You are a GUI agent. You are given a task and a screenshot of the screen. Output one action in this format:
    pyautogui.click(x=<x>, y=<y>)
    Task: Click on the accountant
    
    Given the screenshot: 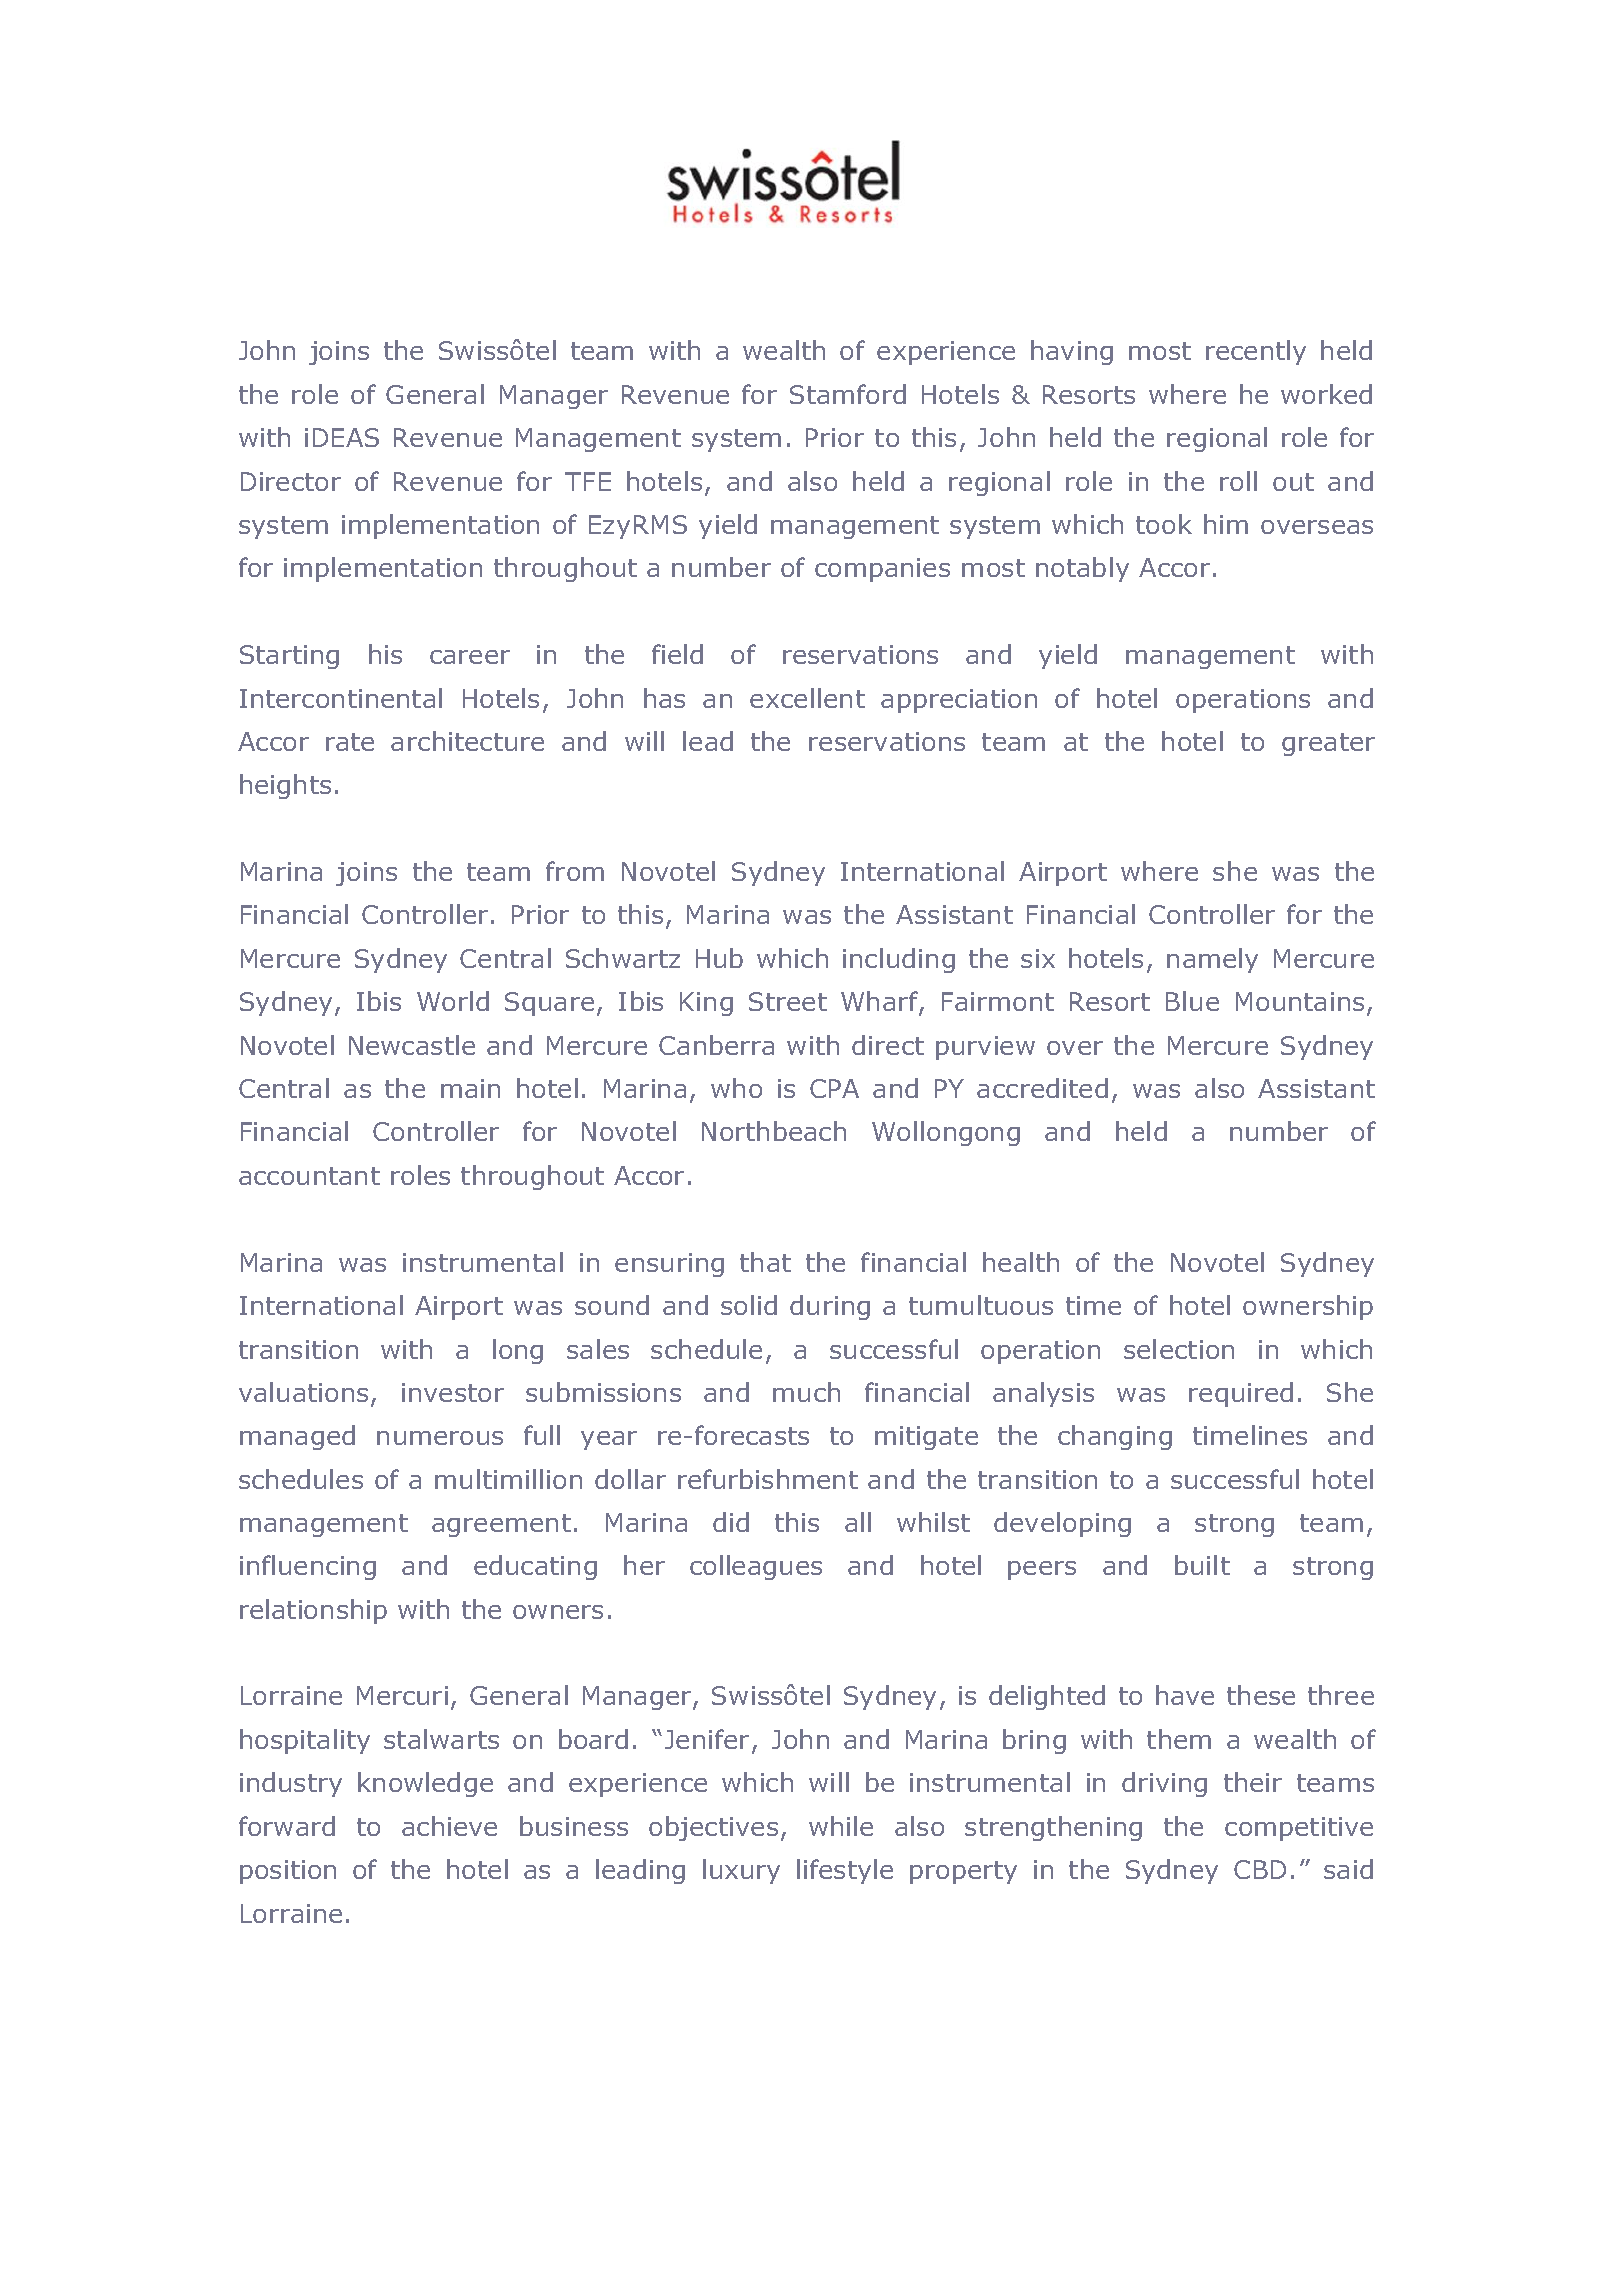 What is the action you would take?
    pyautogui.click(x=309, y=1176)
